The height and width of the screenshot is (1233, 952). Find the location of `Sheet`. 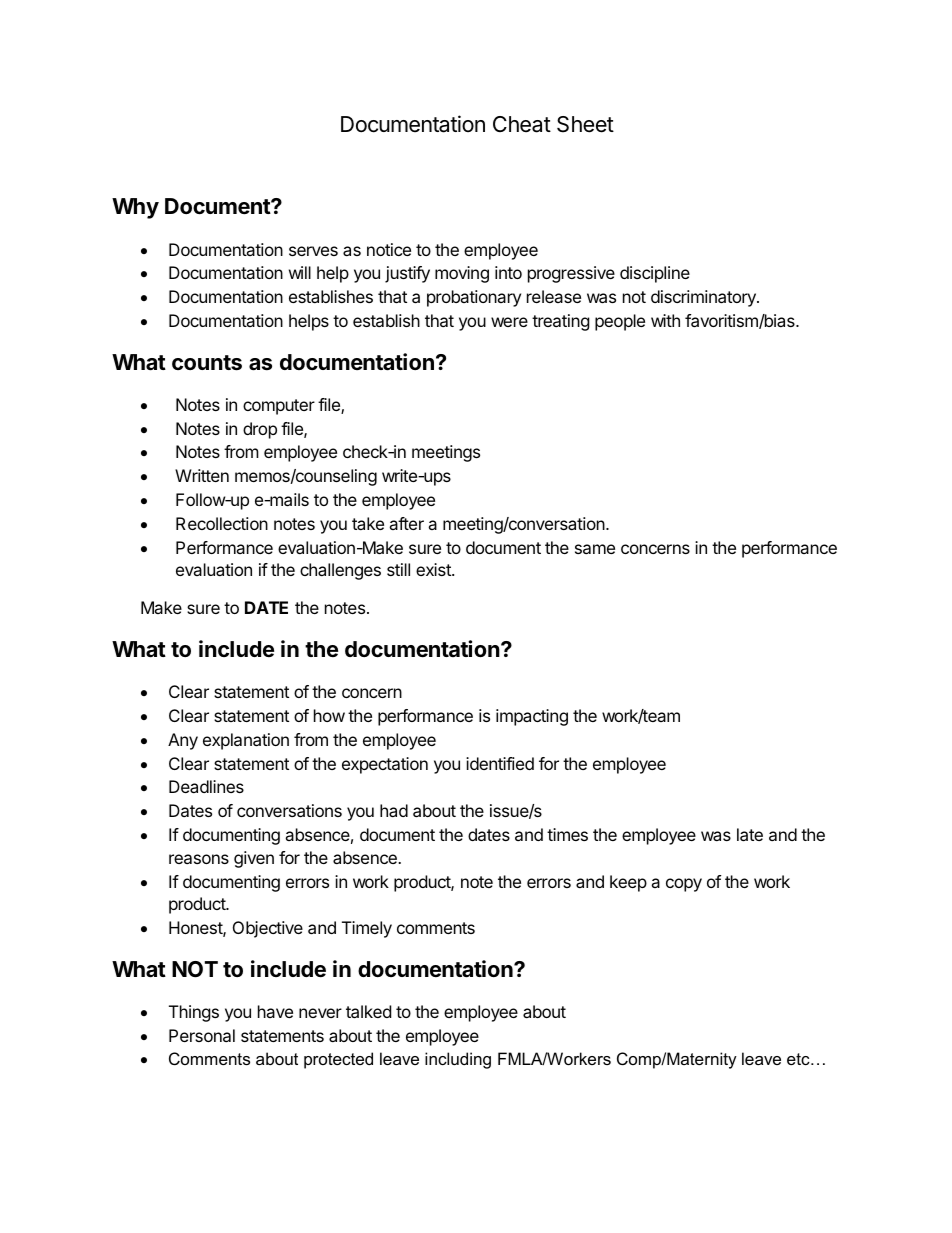

Sheet is located at coordinates (585, 124).
